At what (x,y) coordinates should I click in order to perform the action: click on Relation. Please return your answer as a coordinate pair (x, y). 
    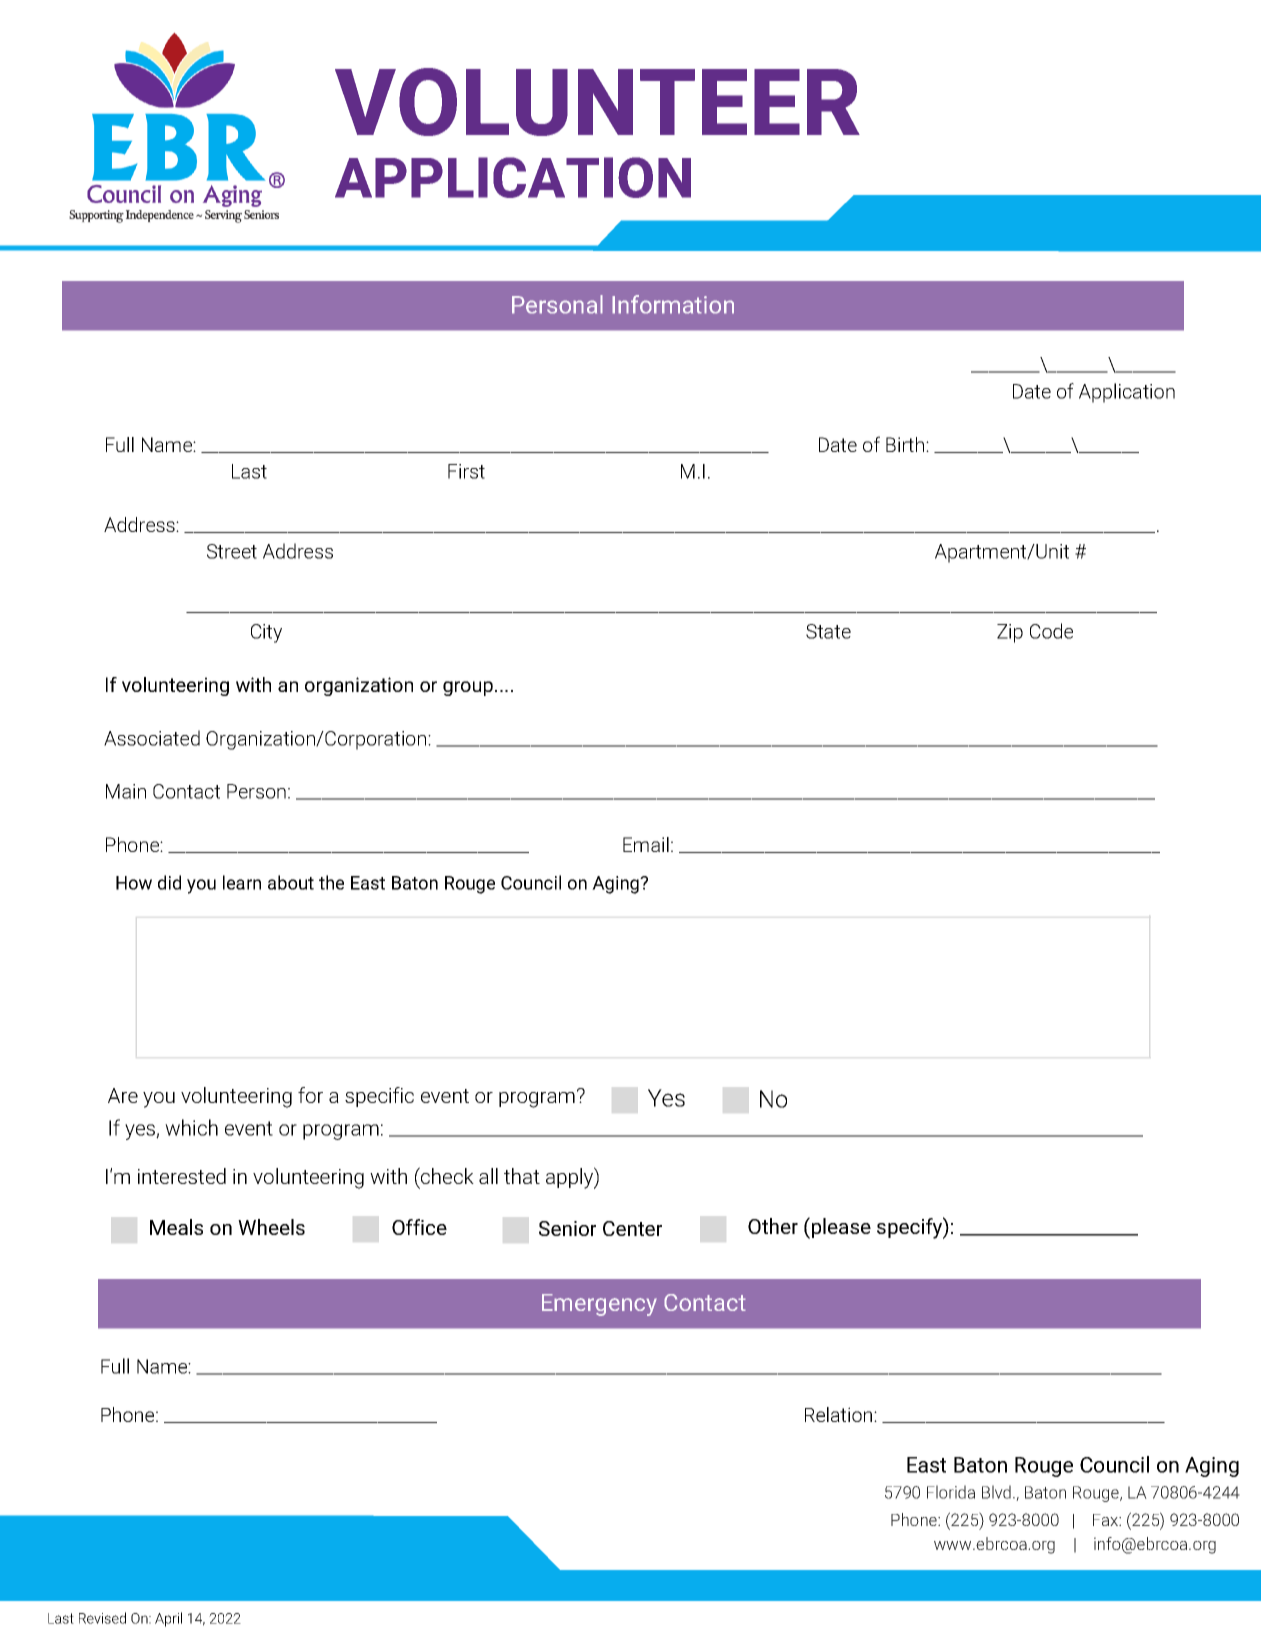
    Looking at the image, I should click on (840, 1414).
